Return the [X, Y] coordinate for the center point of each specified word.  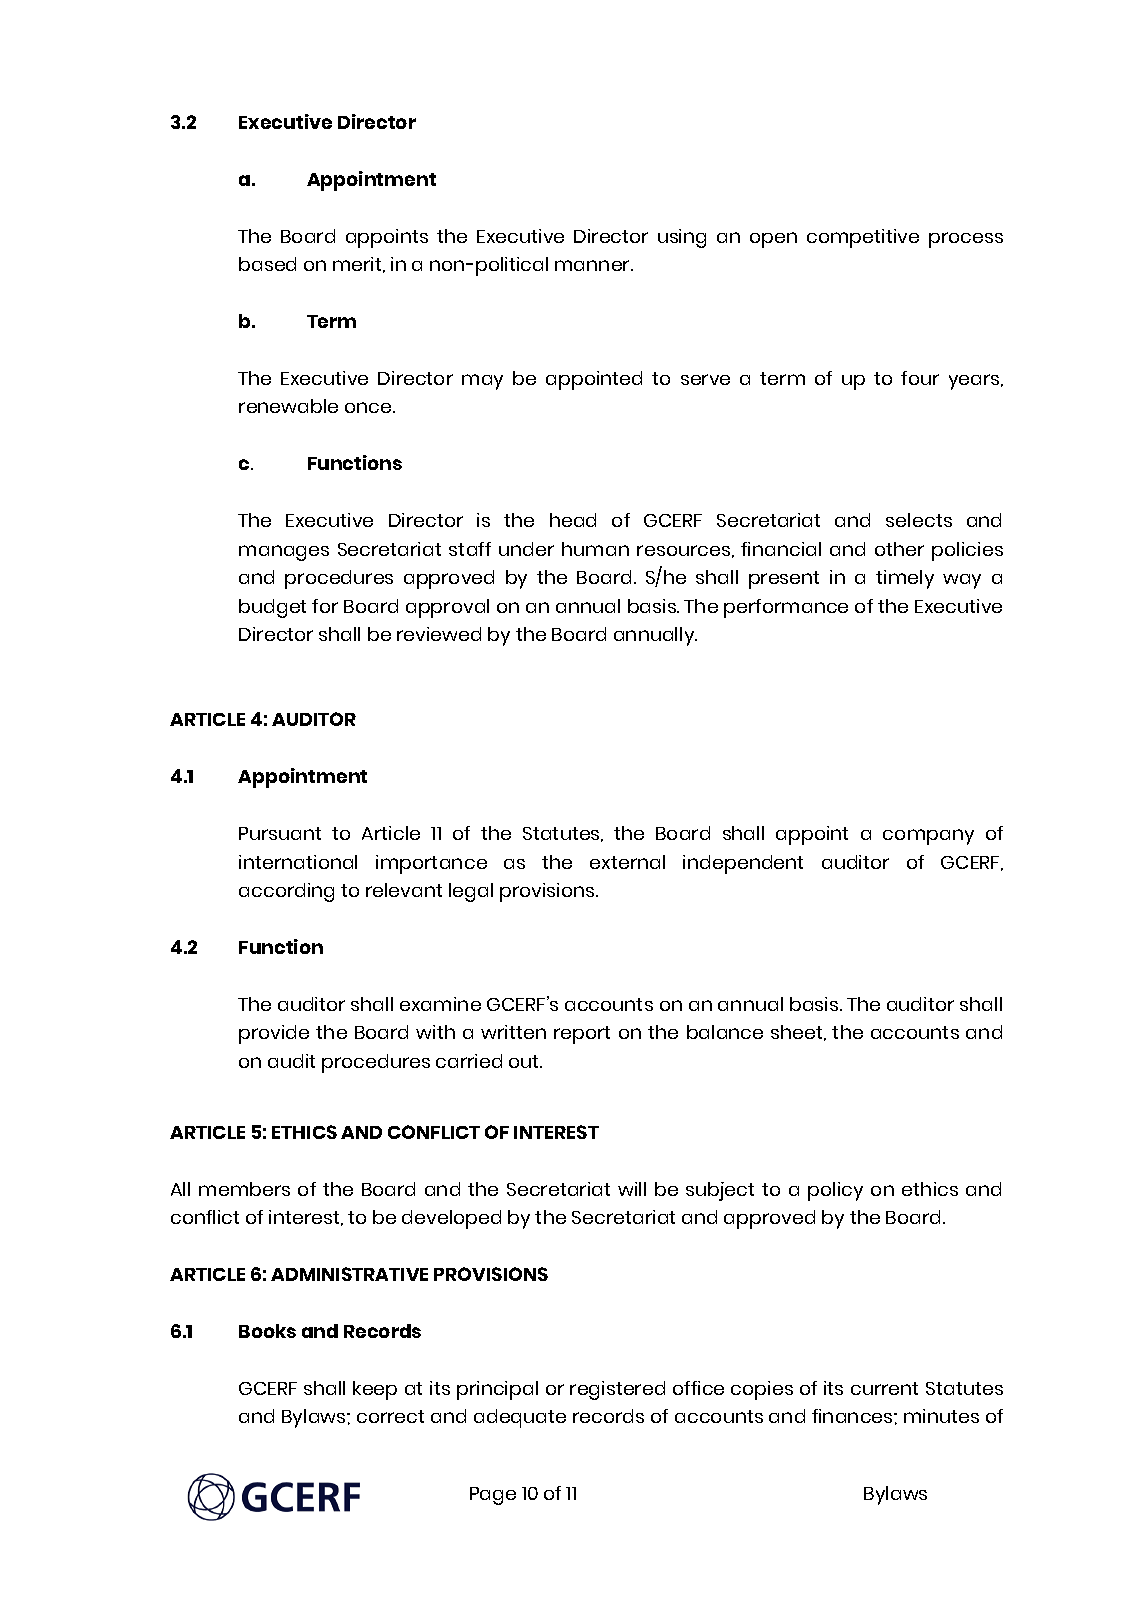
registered [617, 1390]
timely [905, 579]
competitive [863, 238]
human [595, 549]
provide [274, 1034]
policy [835, 1191]
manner [593, 265]
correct [390, 1416]
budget [272, 608]
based [267, 264]
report [582, 1035]
